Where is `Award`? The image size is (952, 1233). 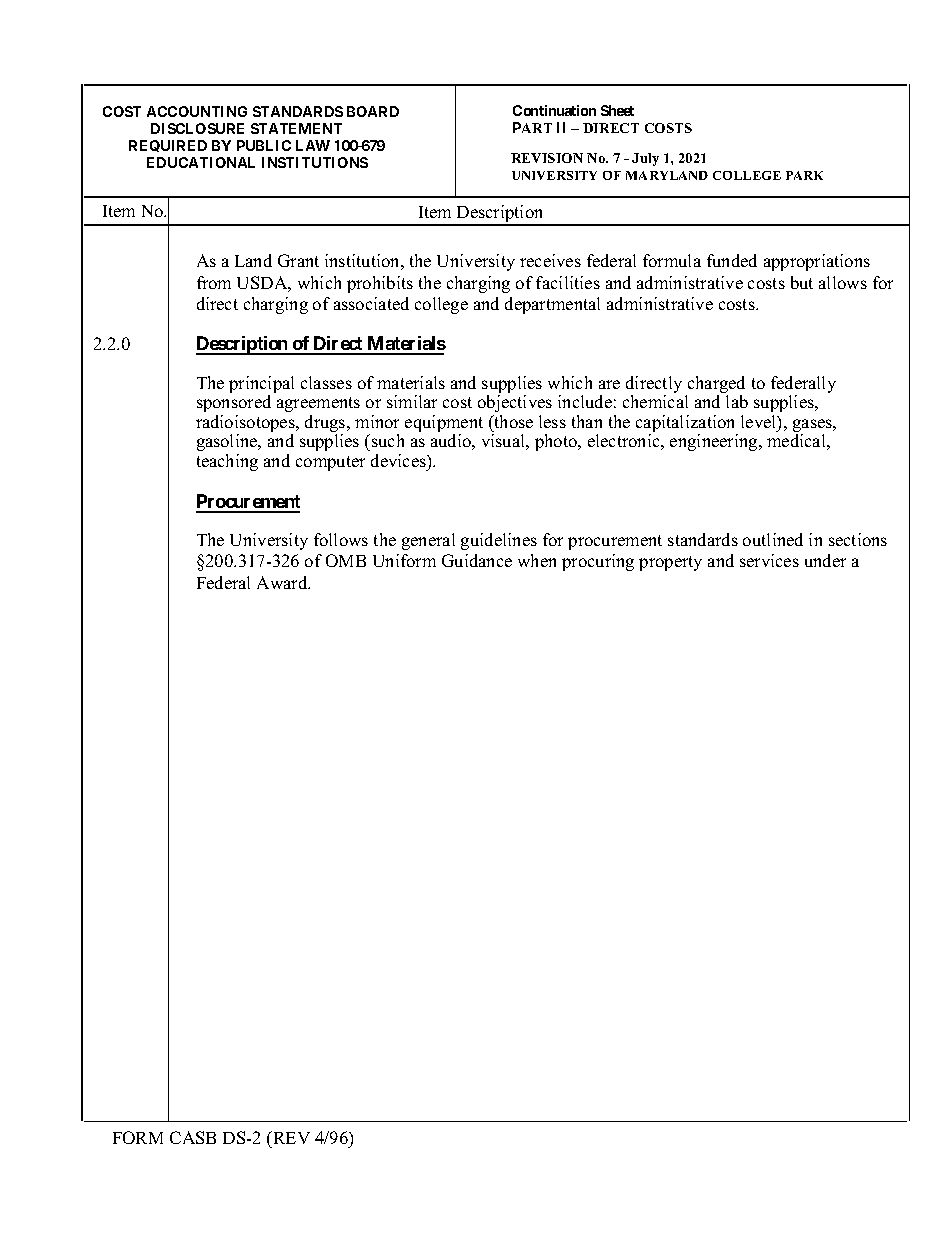 Award is located at coordinates (283, 582).
